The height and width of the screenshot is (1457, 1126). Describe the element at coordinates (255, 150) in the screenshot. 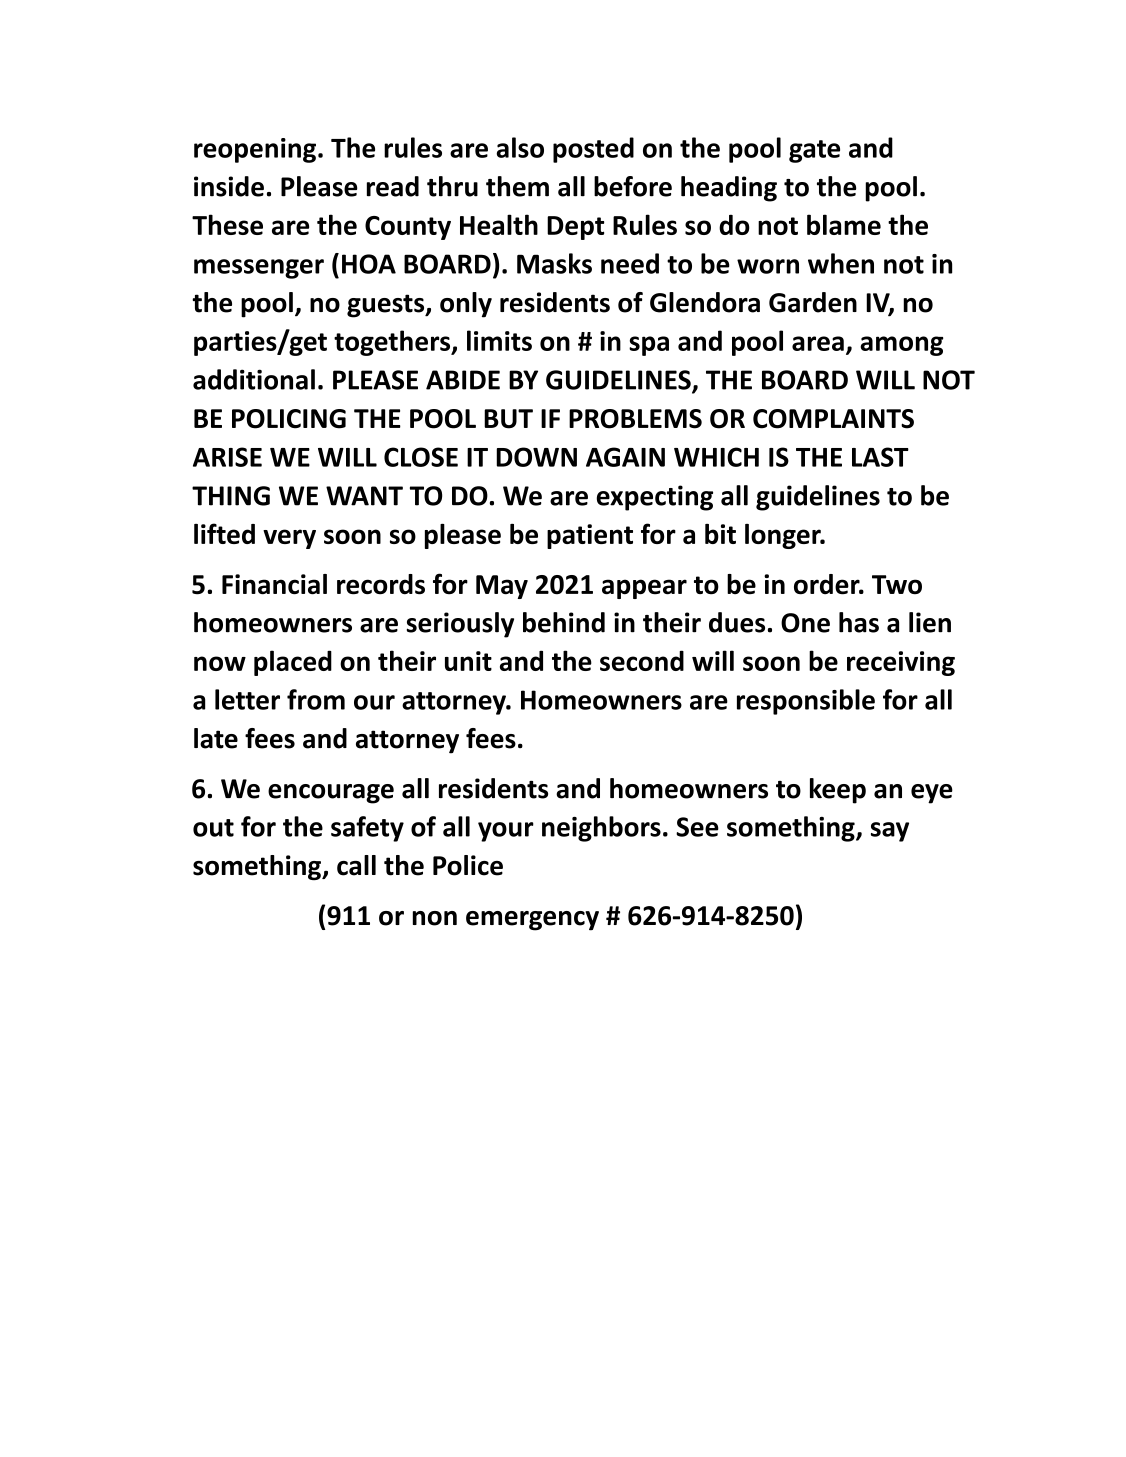

I see `reopening` at that location.
